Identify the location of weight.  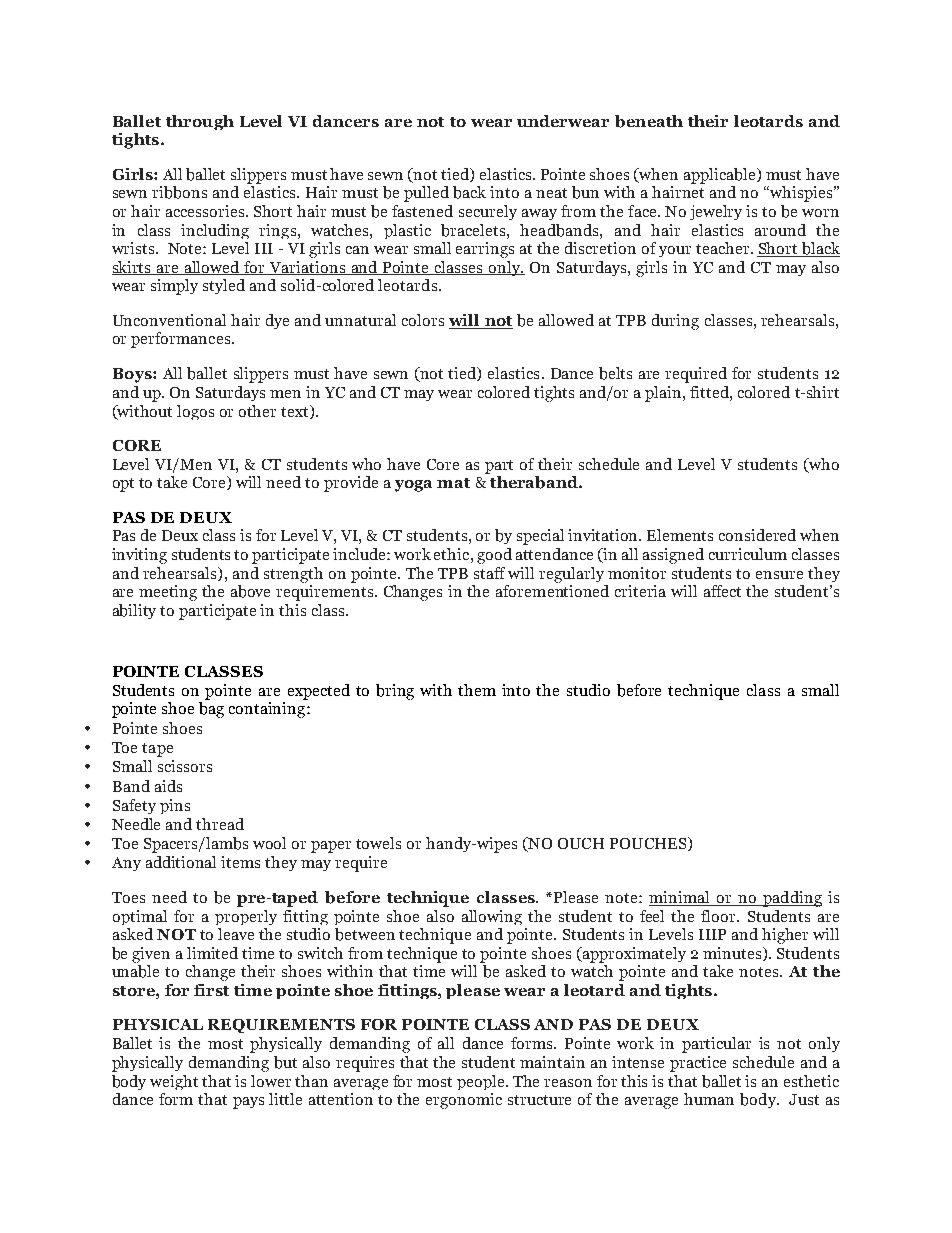
(174, 1082).
